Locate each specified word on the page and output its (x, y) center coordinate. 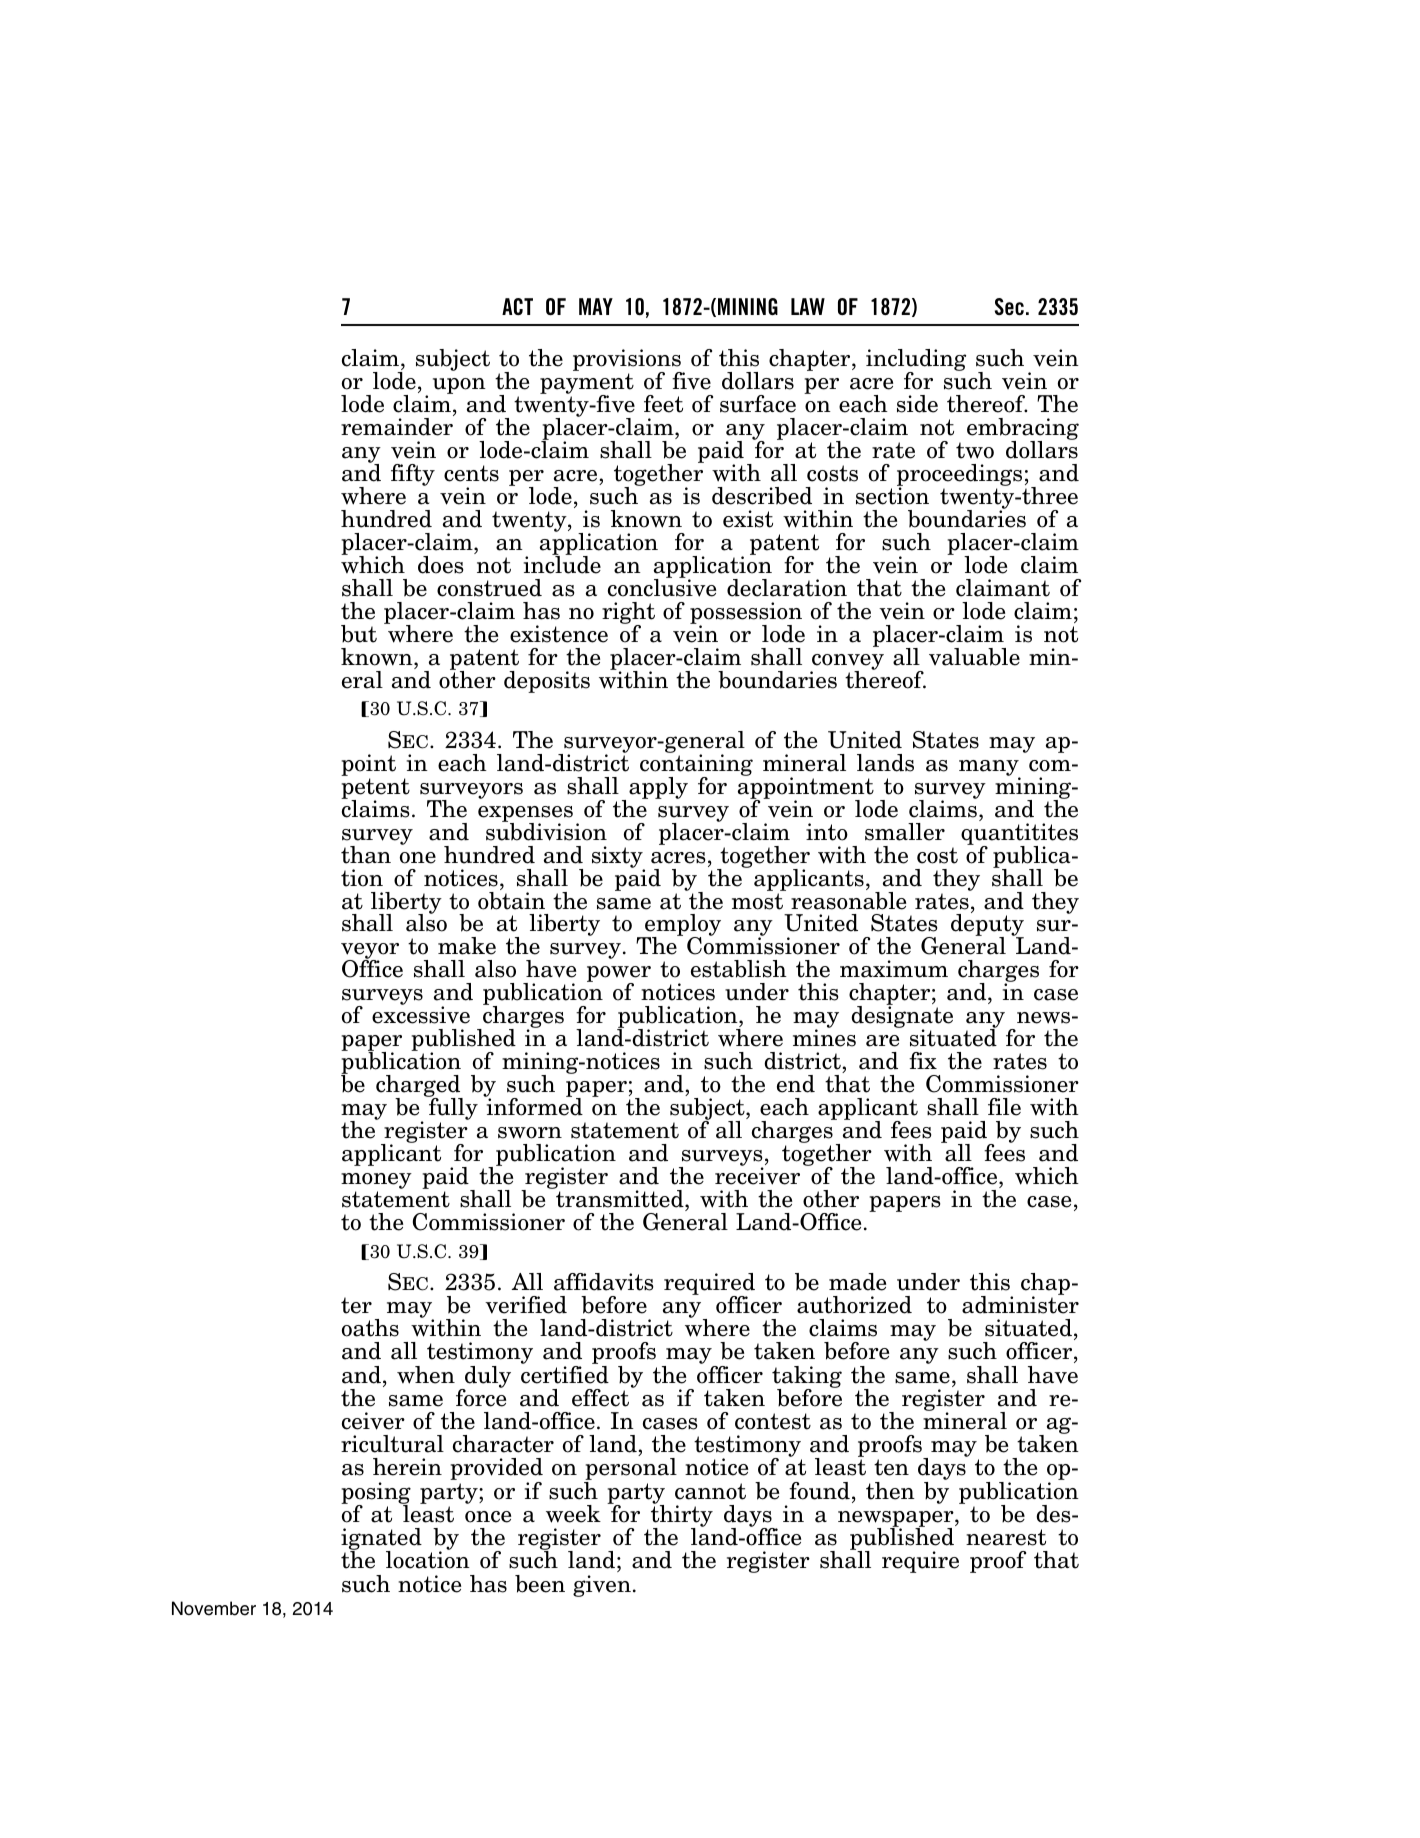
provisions (628, 361)
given (602, 1586)
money (376, 1182)
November (214, 1608)
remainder (397, 427)
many (989, 769)
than (366, 855)
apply (658, 788)
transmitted (620, 1198)
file (1004, 1107)
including (916, 361)
